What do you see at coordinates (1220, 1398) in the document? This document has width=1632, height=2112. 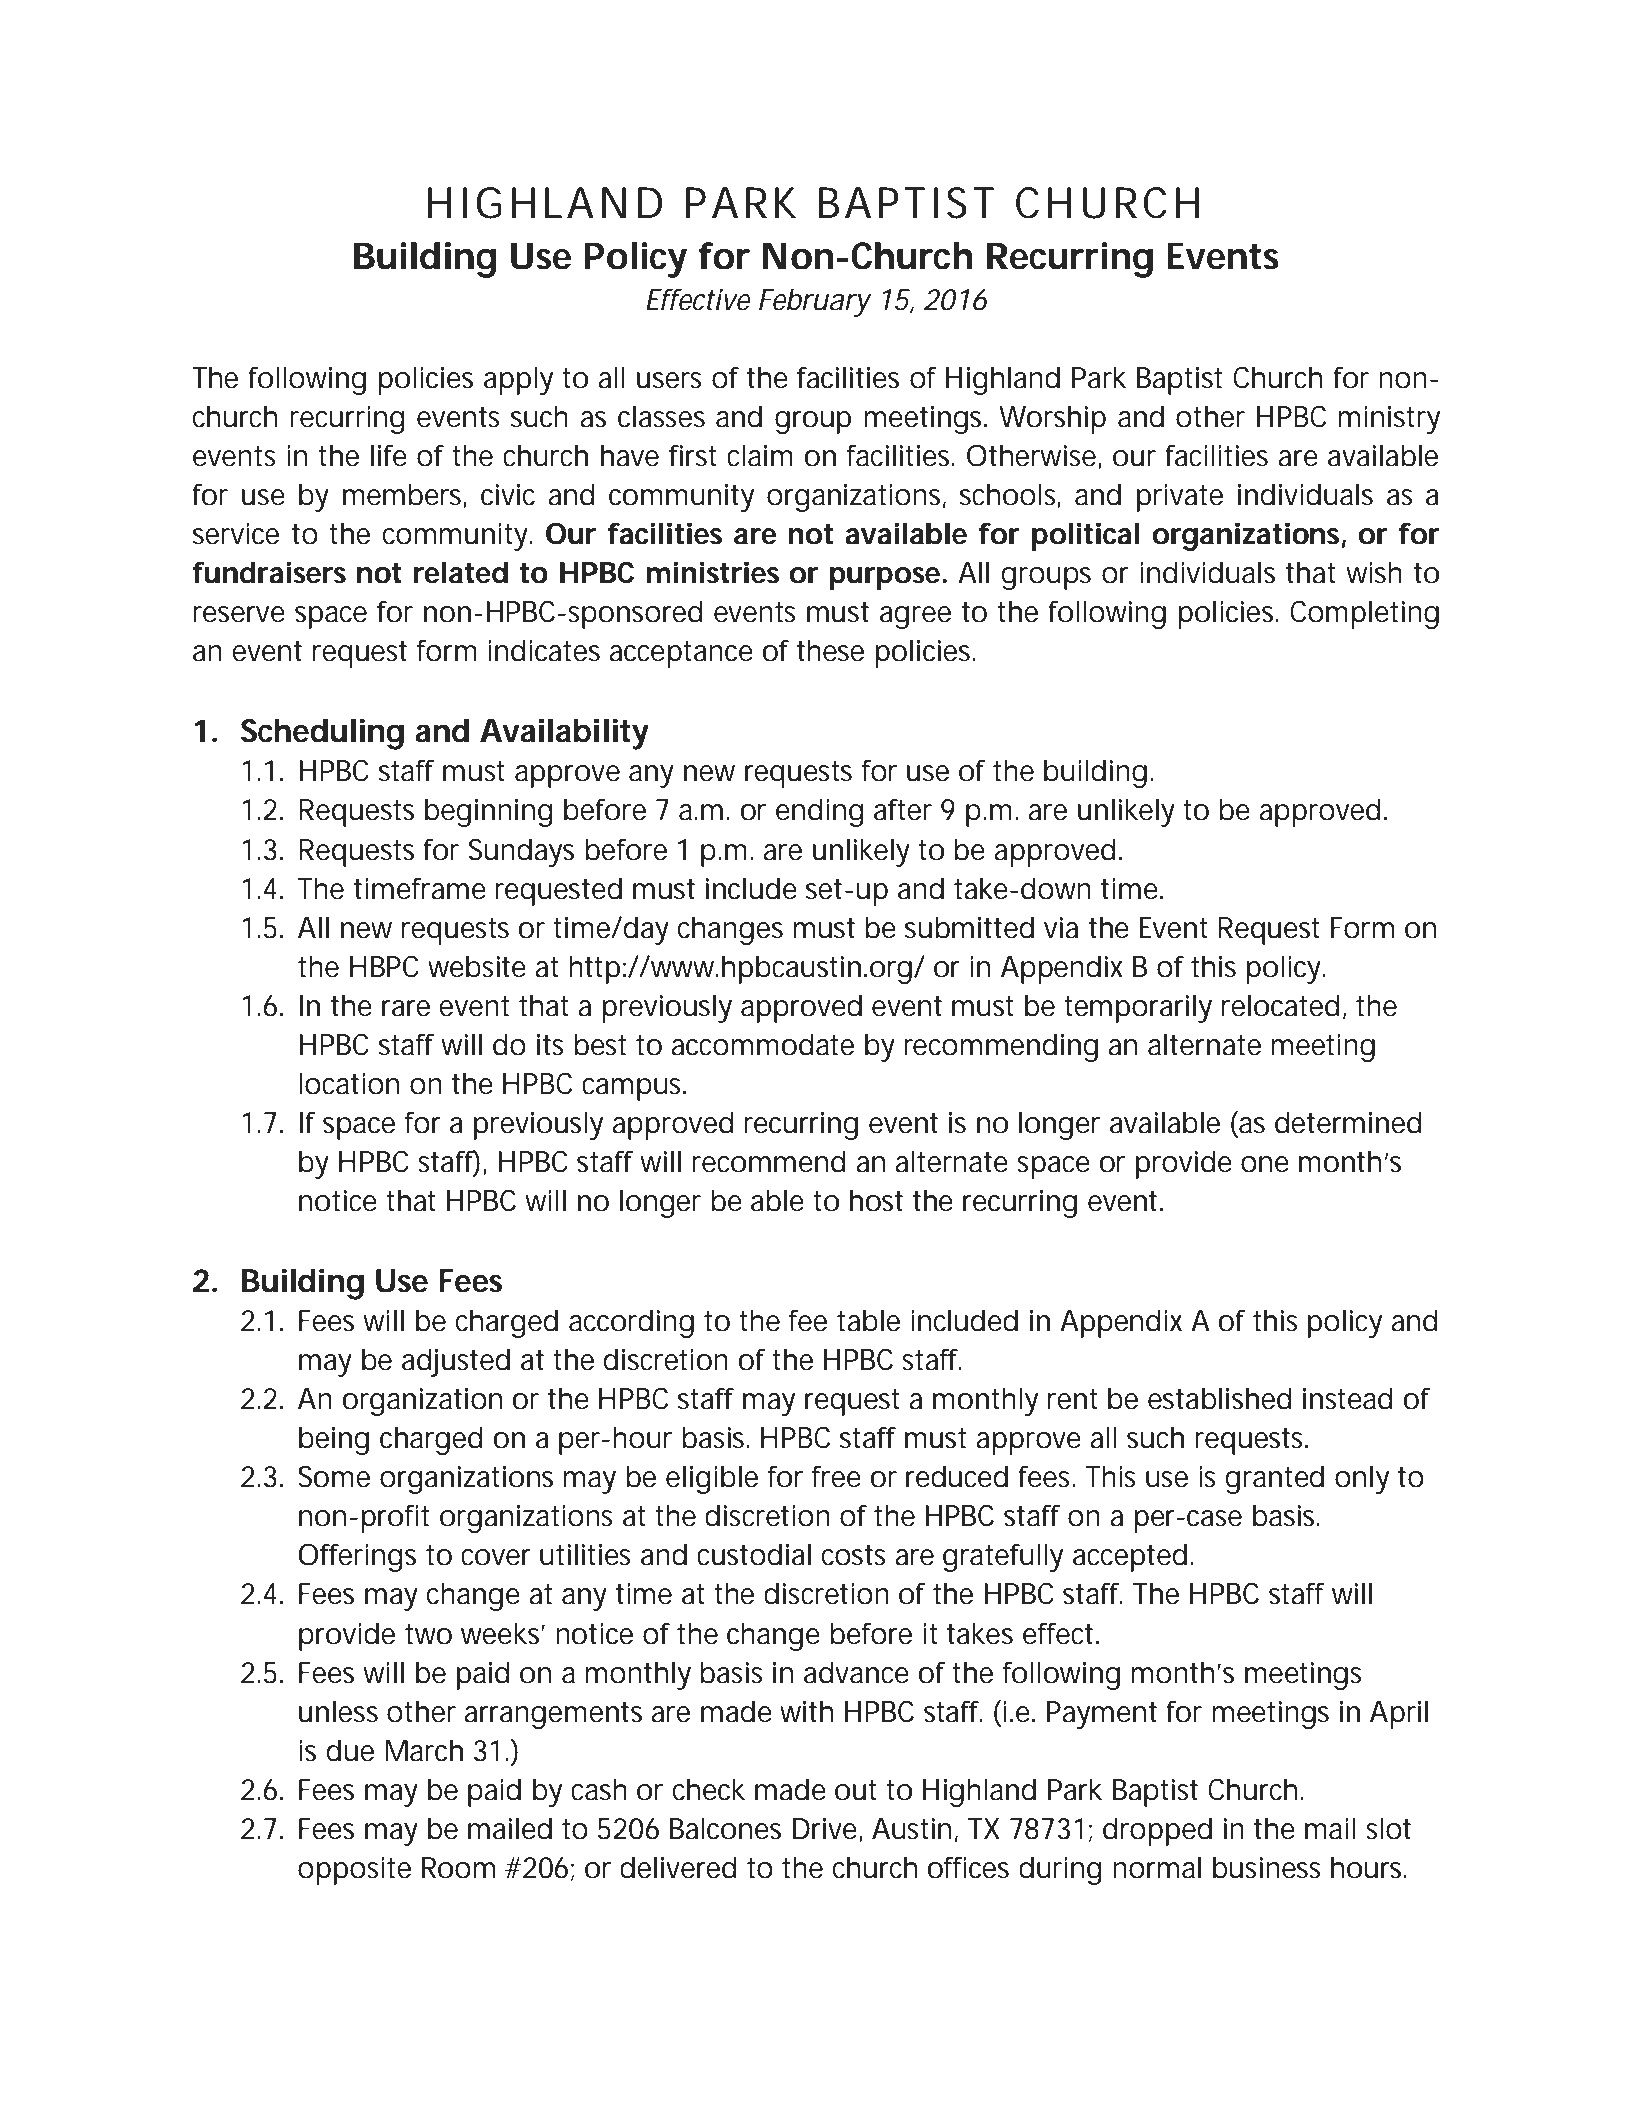 I see `established` at bounding box center [1220, 1398].
